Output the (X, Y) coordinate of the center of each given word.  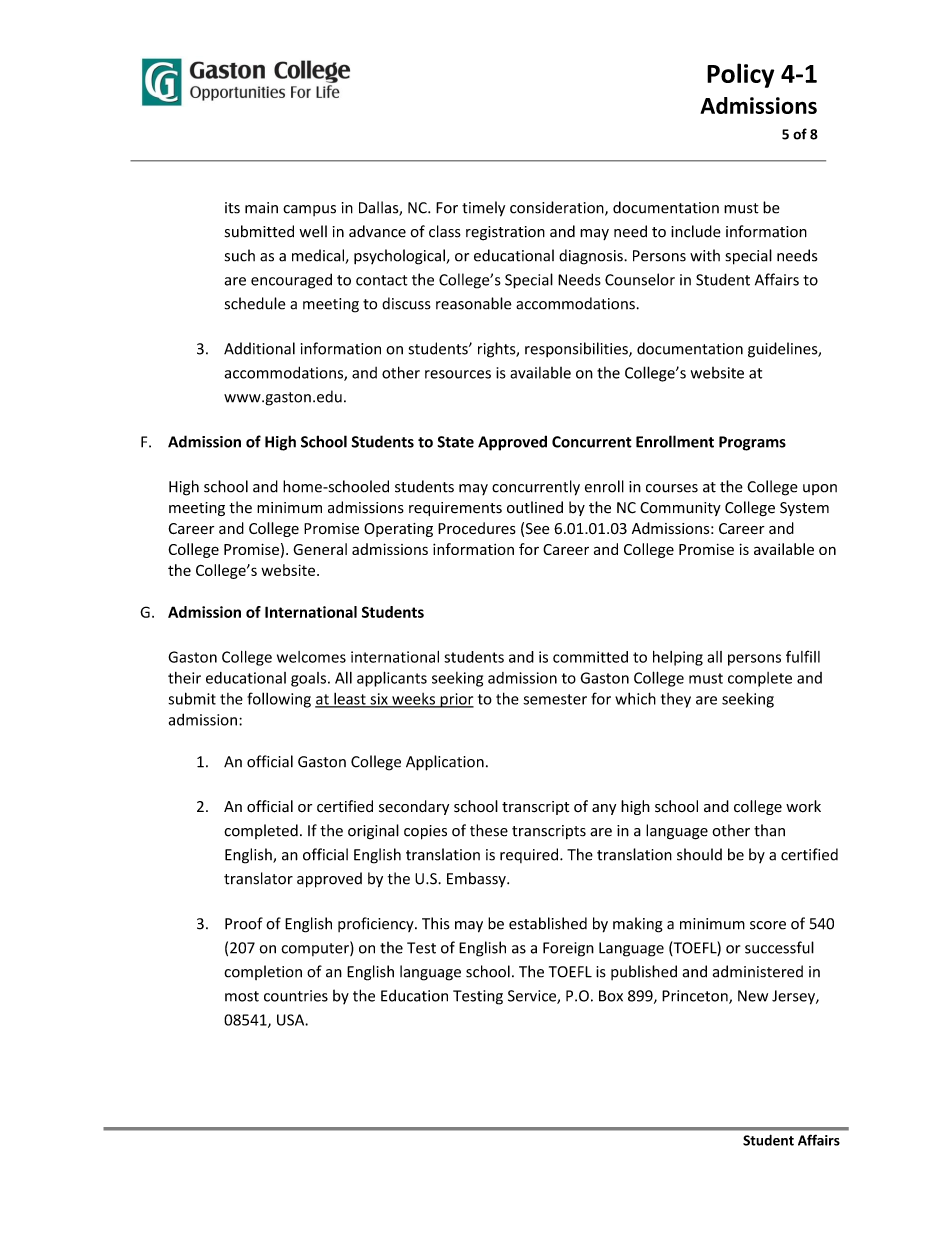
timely (483, 209)
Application (445, 763)
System (804, 509)
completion (263, 972)
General (320, 549)
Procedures (477, 528)
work (803, 806)
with (705, 255)
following (279, 700)
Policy (740, 75)
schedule (255, 303)
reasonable (474, 303)
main (261, 208)
